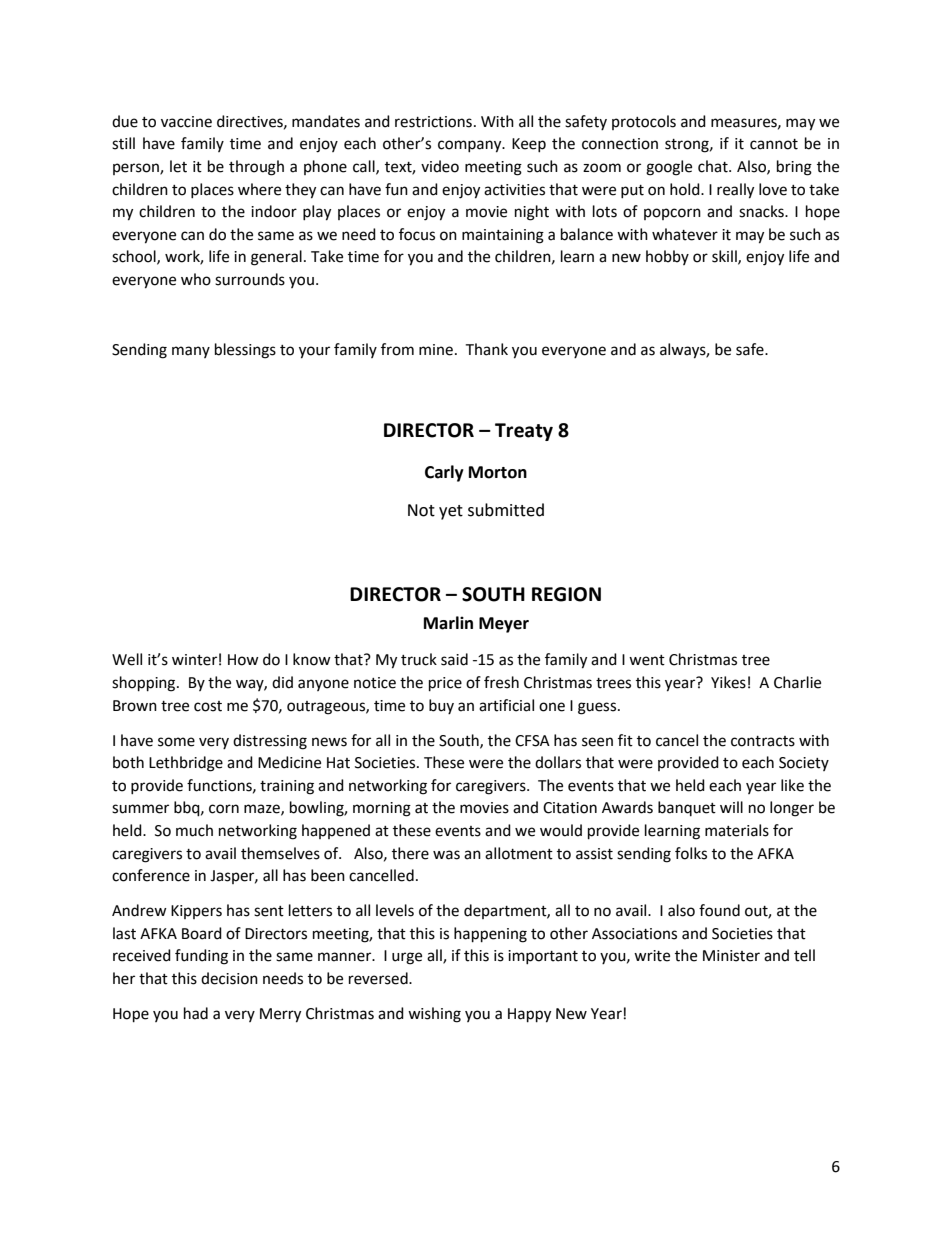 This image has width=952, height=1233. I want to click on cost, so click(208, 706).
